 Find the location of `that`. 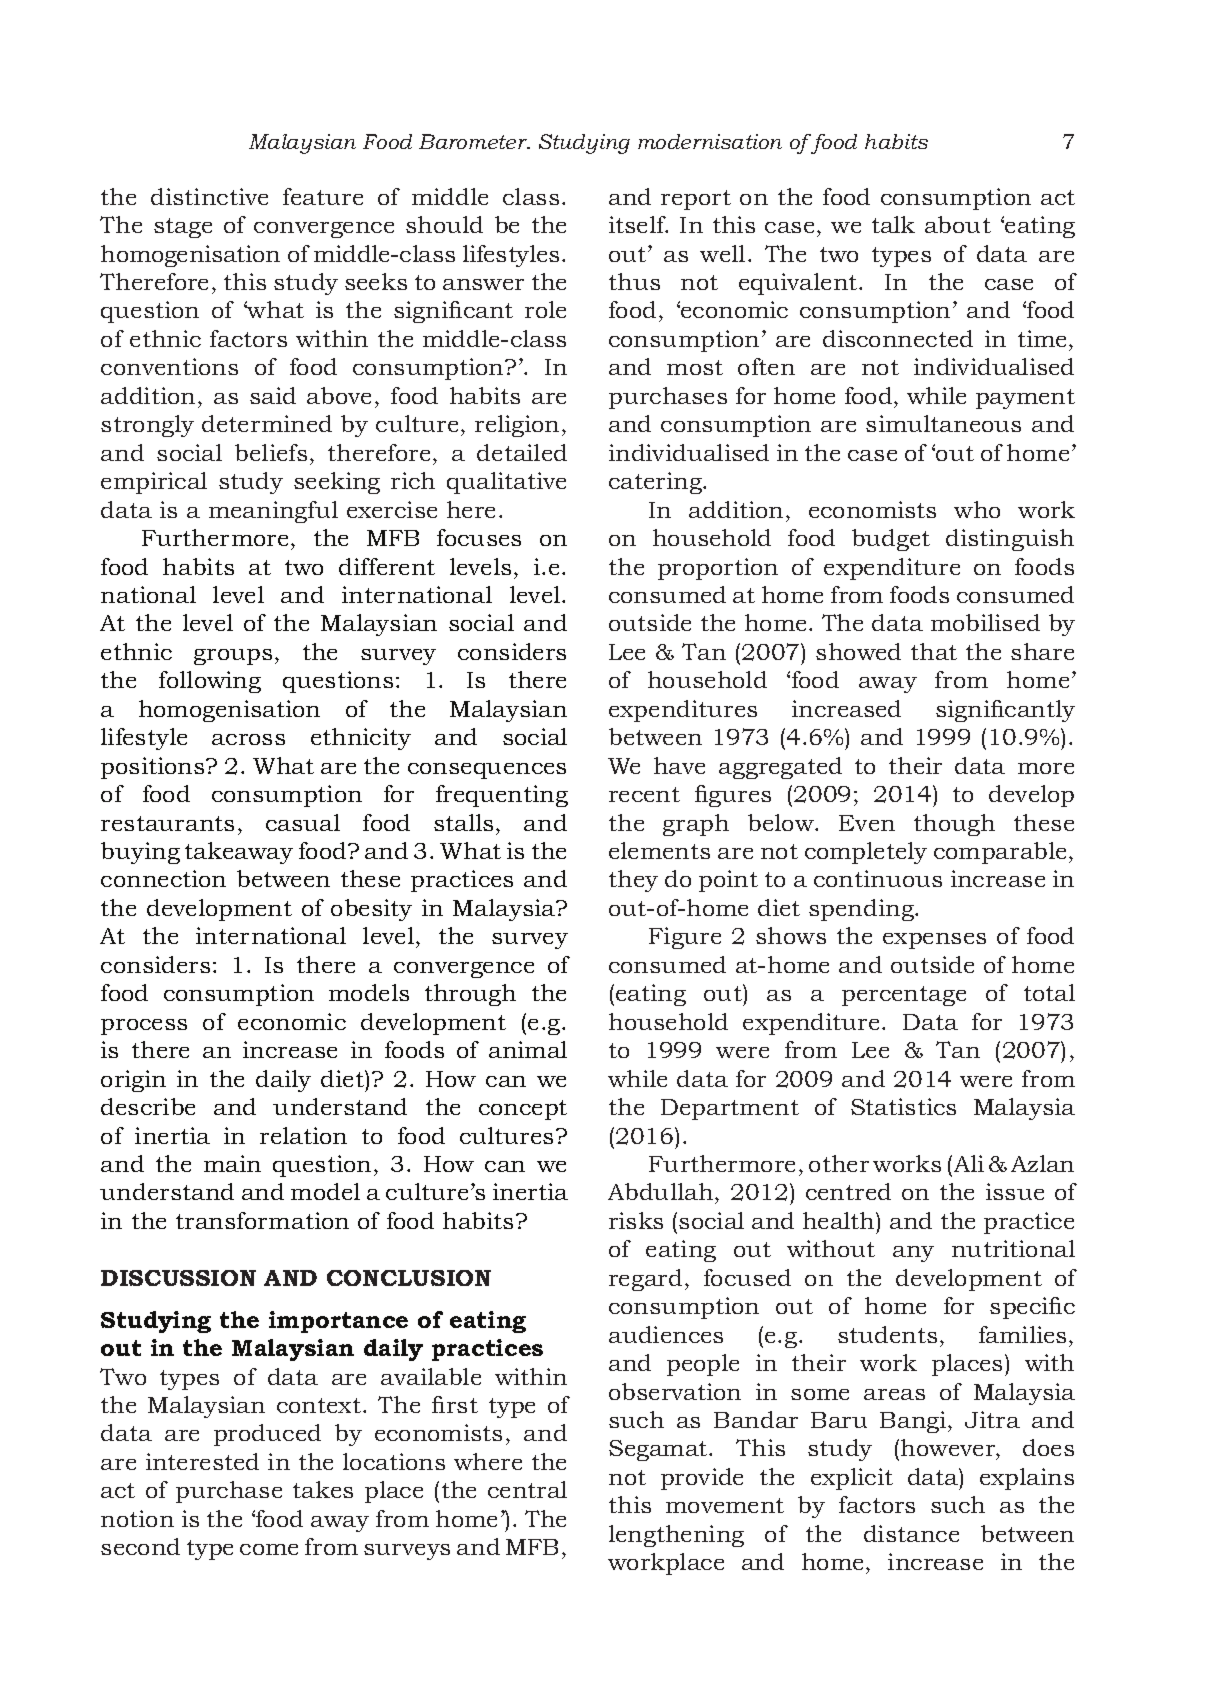

that is located at coordinates (934, 651).
